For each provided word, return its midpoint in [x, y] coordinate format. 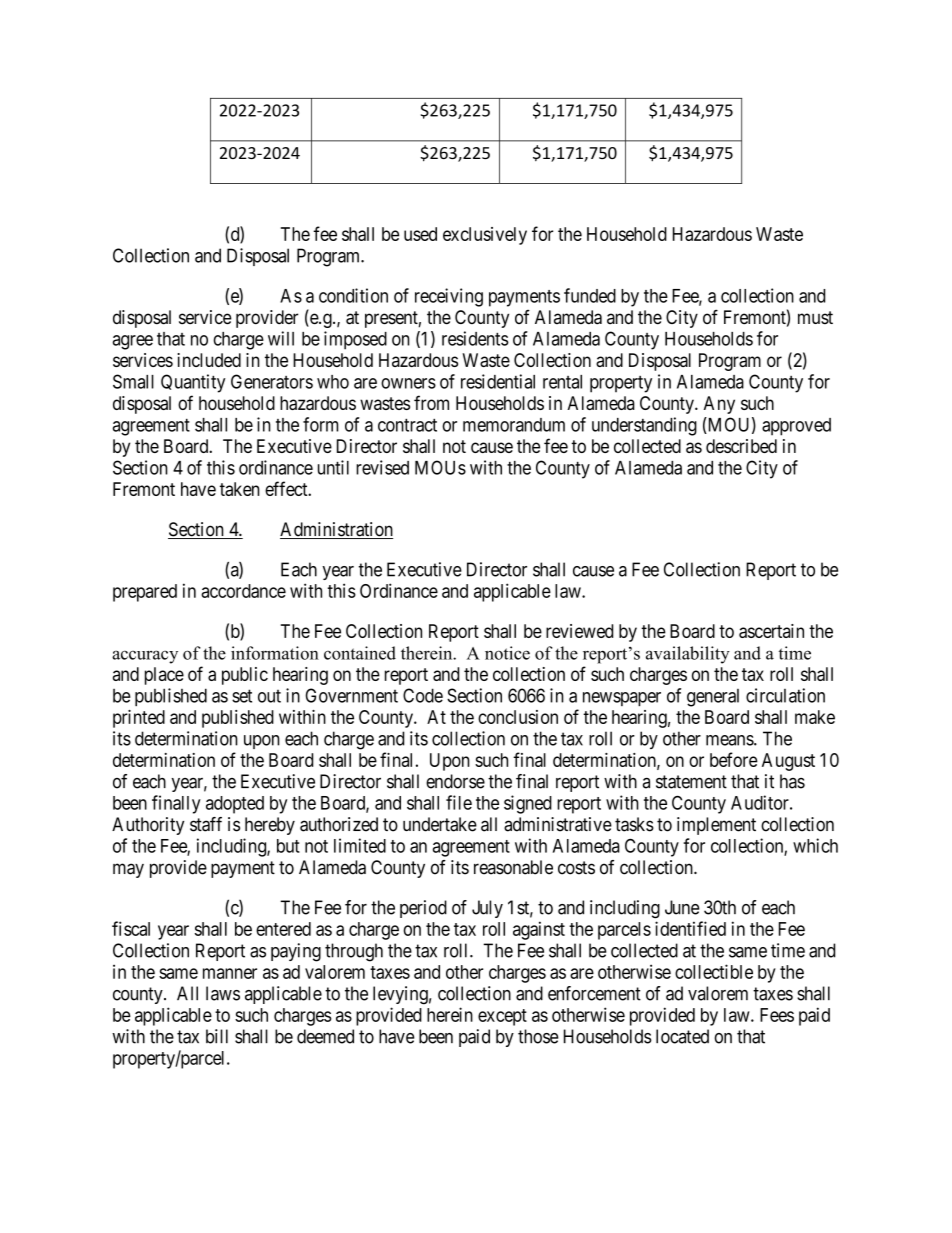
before [734, 759]
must [815, 318]
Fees [777, 1015]
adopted [235, 805]
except [502, 1017]
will [281, 338]
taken [240, 489]
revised [382, 467]
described [741, 446]
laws [223, 993]
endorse [455, 781]
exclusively [485, 236]
